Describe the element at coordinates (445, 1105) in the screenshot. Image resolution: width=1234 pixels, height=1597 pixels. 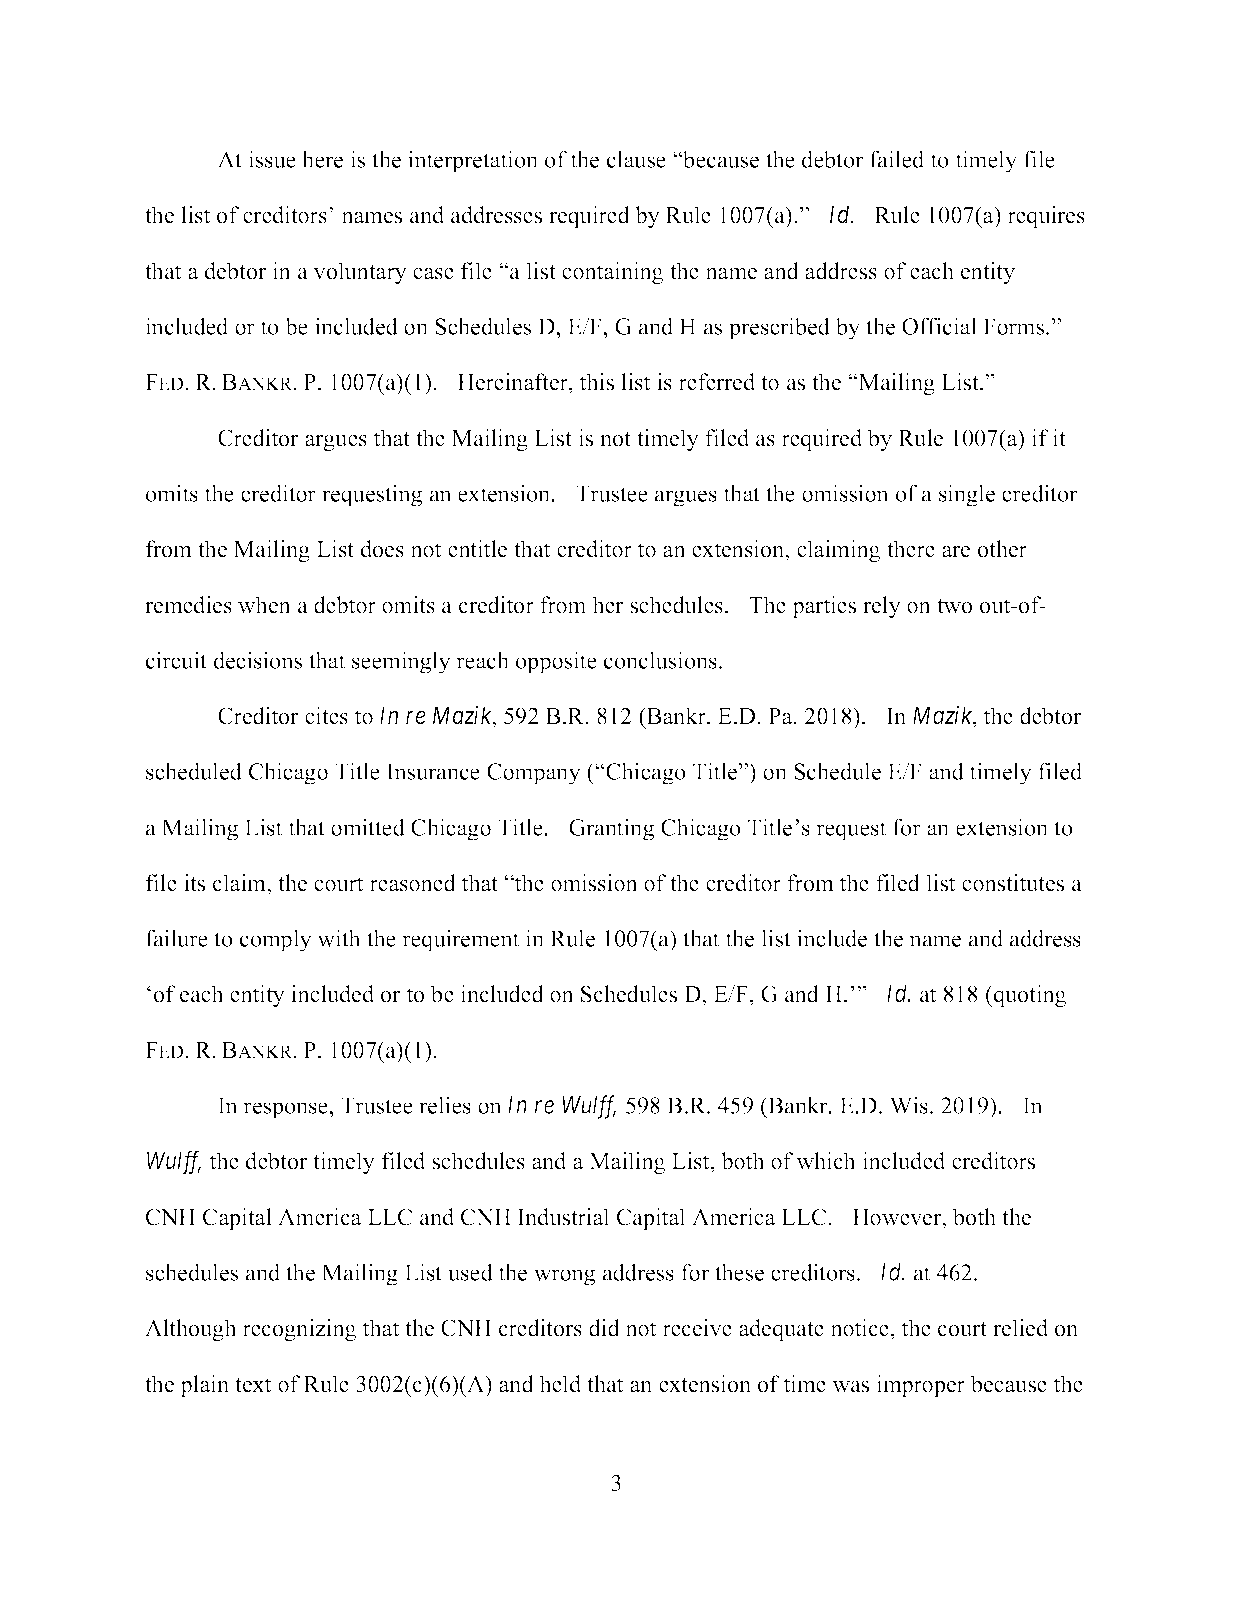
I see `relies` at that location.
